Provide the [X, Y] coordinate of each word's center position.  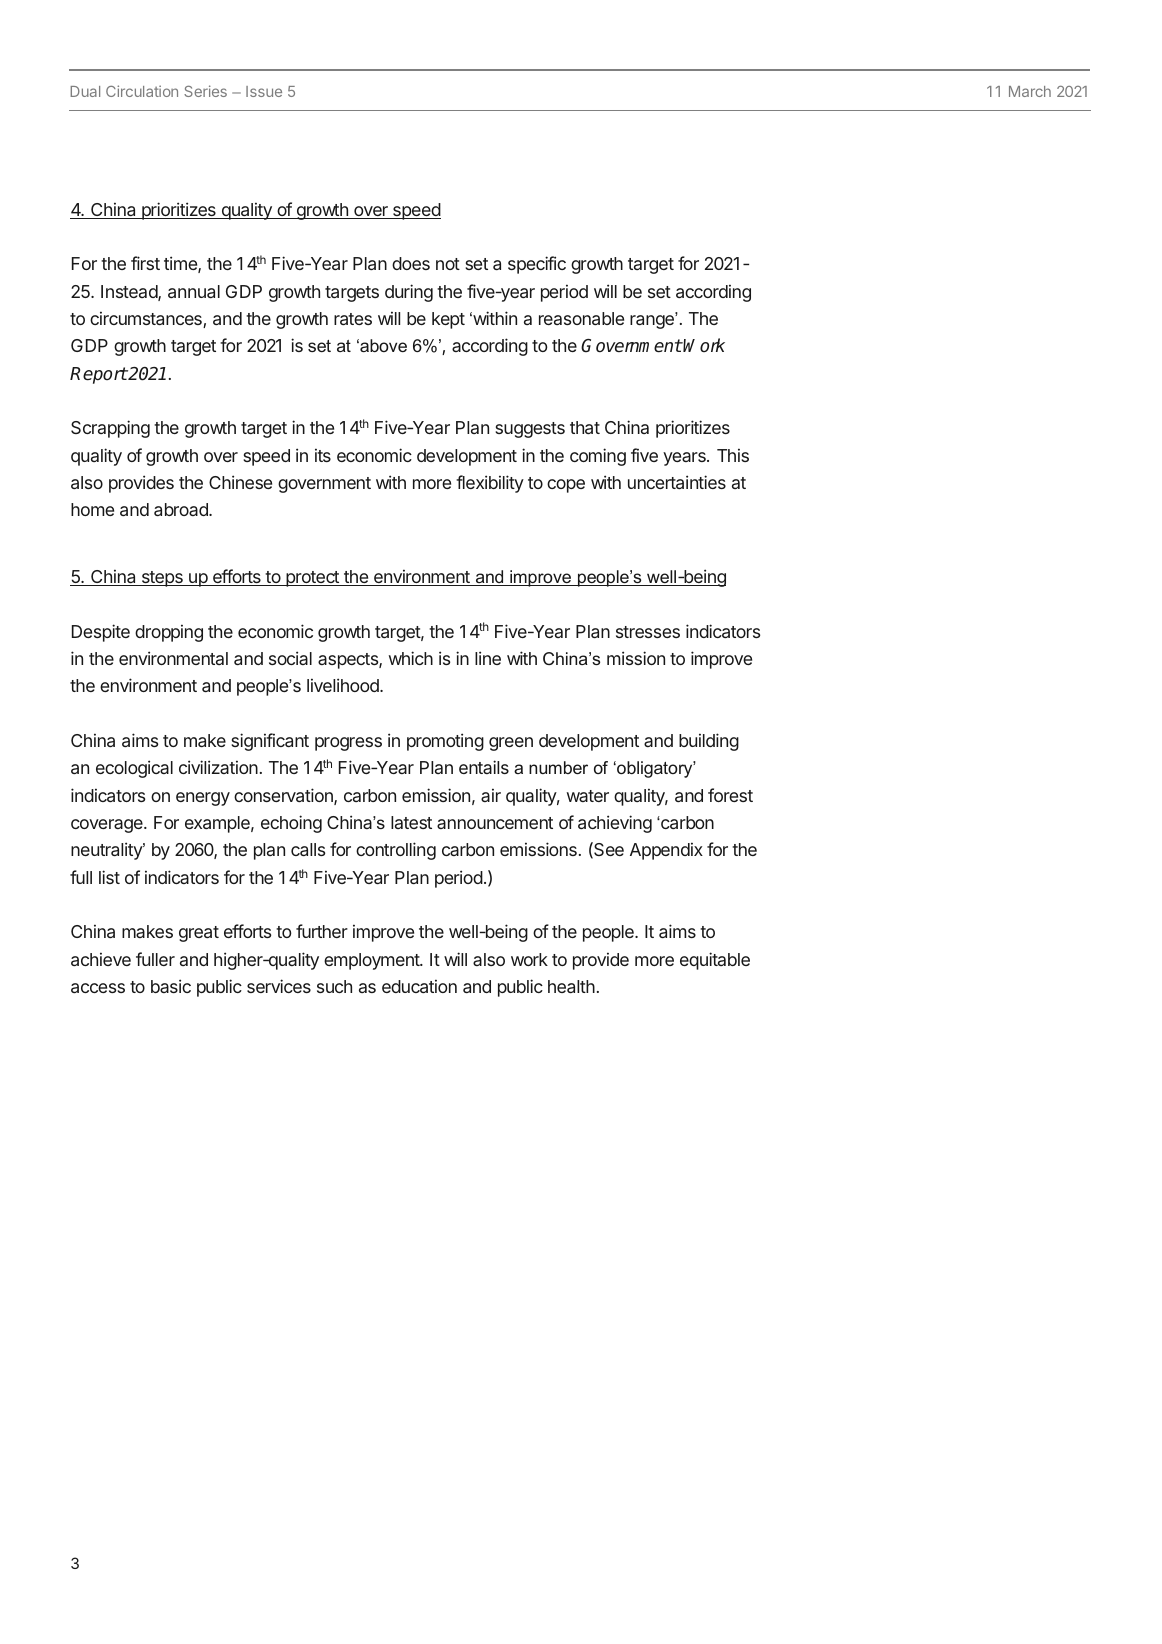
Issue [264, 91]
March [1030, 91]
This [733, 455]
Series [205, 91]
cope [566, 486]
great [199, 934]
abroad [182, 509]
